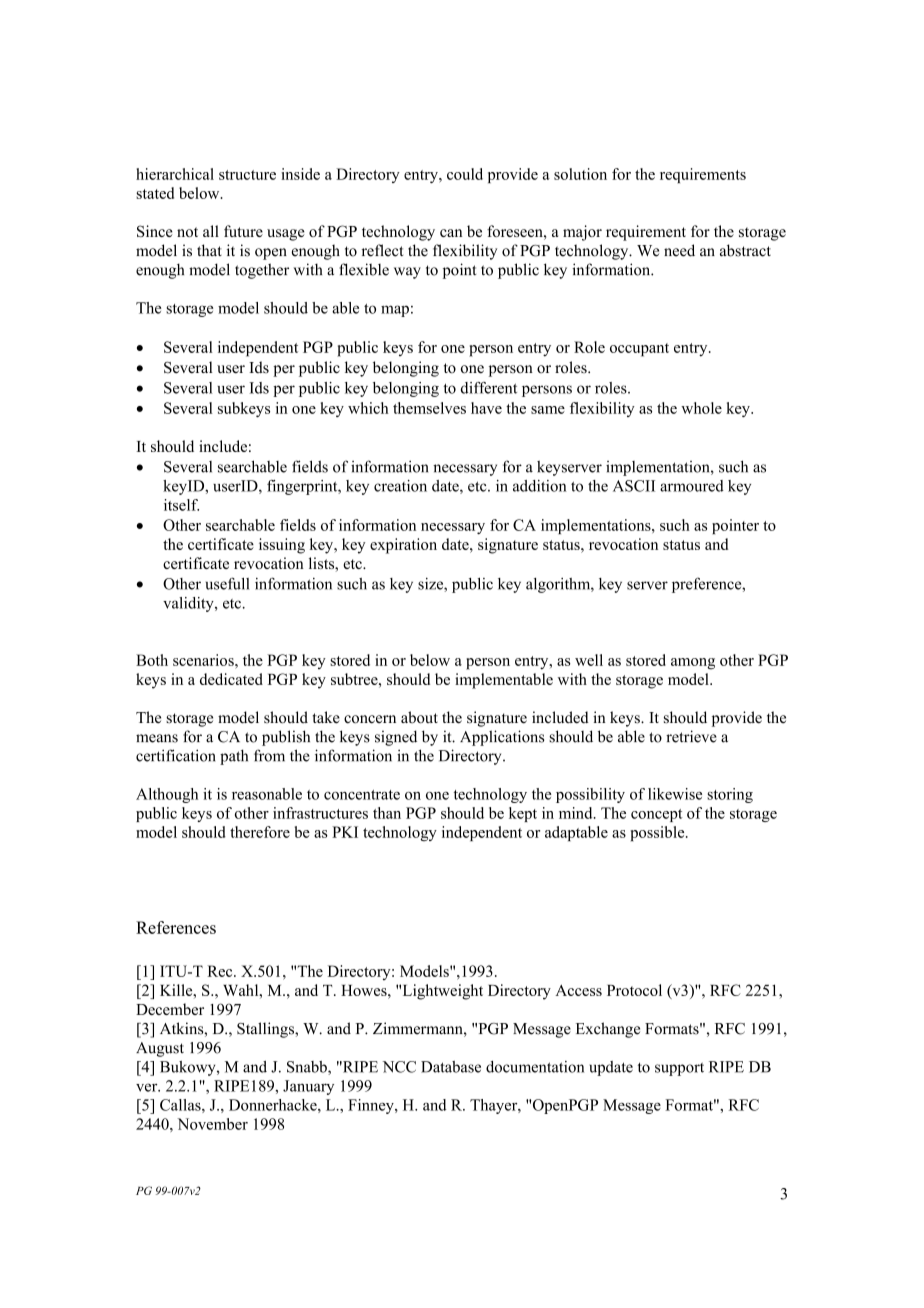 The image size is (924, 1308). What do you see at coordinates (403, 546) in the screenshot?
I see `expiration` at bounding box center [403, 546].
